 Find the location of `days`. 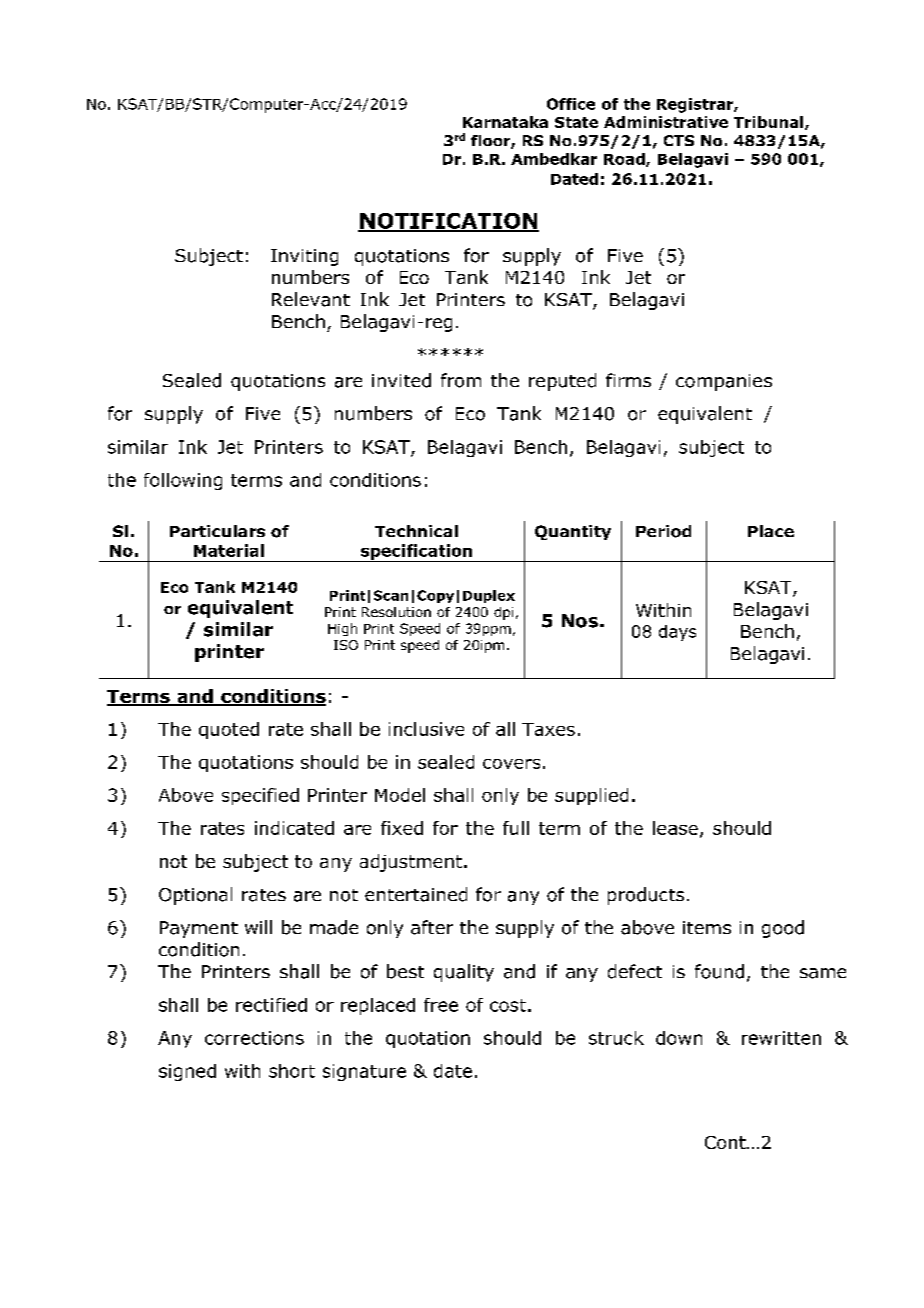

days is located at coordinates (677, 633).
